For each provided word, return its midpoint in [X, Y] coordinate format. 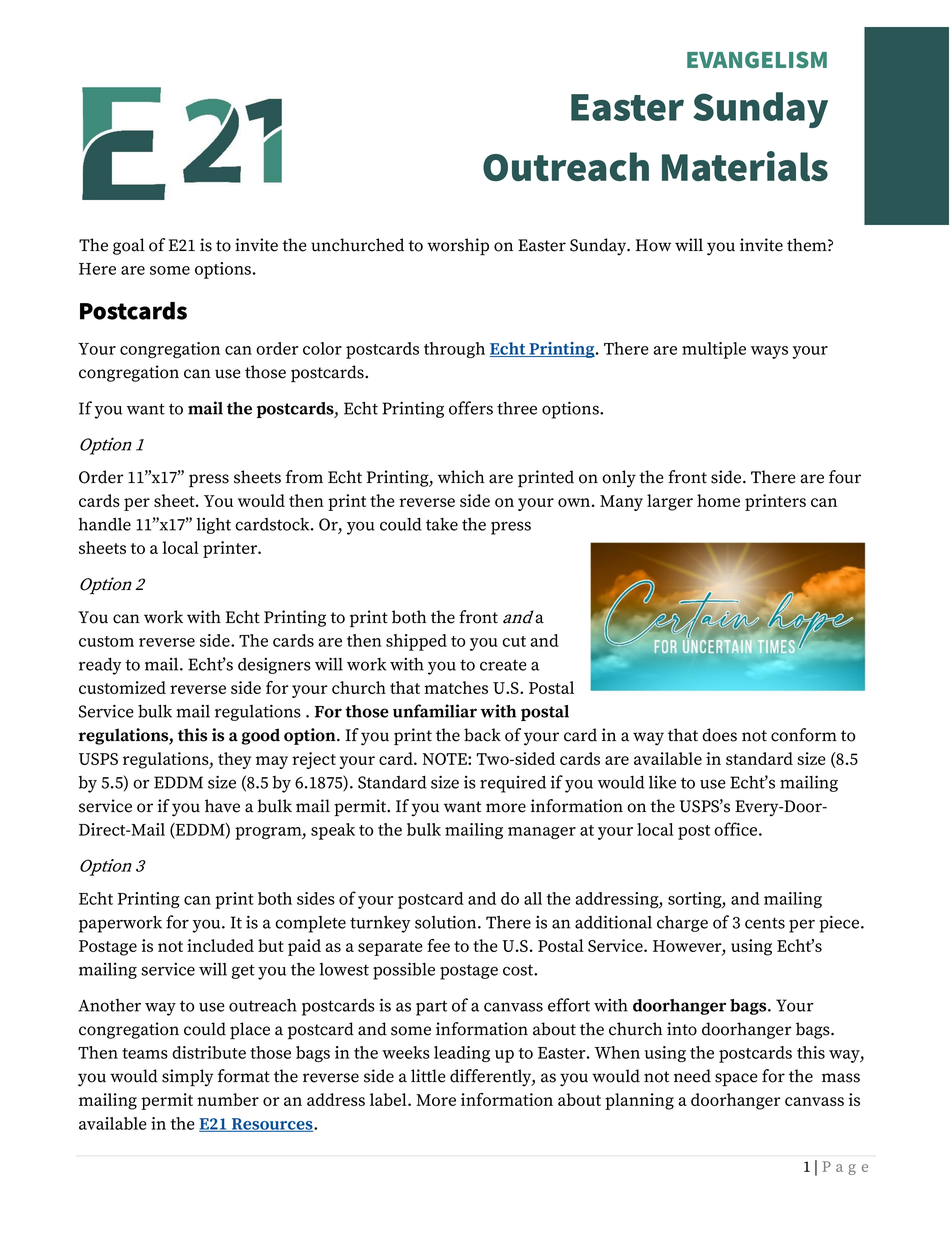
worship [458, 246]
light [214, 526]
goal [129, 246]
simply [187, 1078]
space [736, 1080]
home [718, 500]
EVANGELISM [757, 59]
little [428, 1076]
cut [514, 641]
